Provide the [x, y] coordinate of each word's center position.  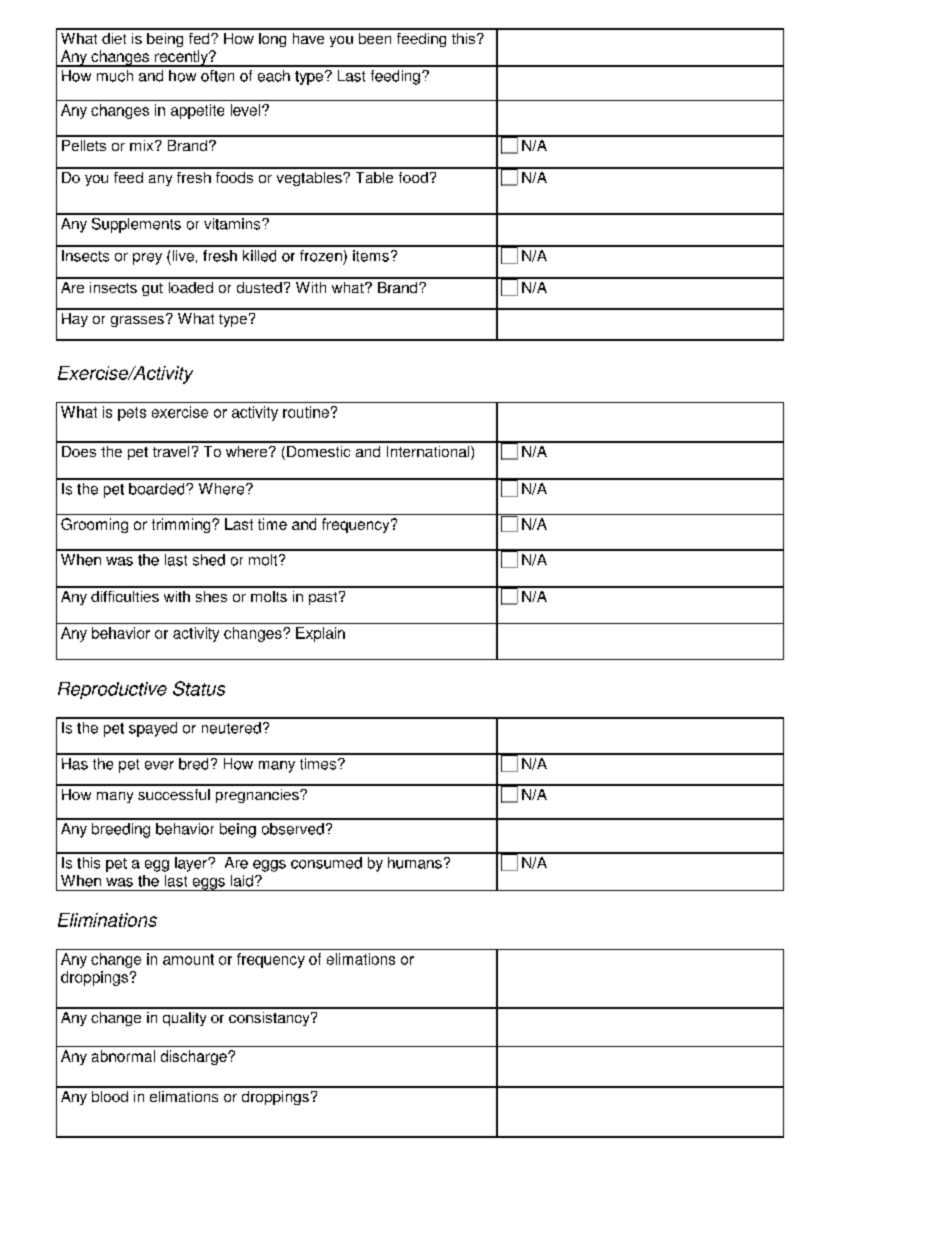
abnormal [123, 1056]
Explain [320, 634]
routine [306, 412]
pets [132, 414]
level [245, 110]
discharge [195, 1057]
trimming [182, 525]
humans [415, 863]
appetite [197, 111]
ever [159, 765]
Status [199, 688]
